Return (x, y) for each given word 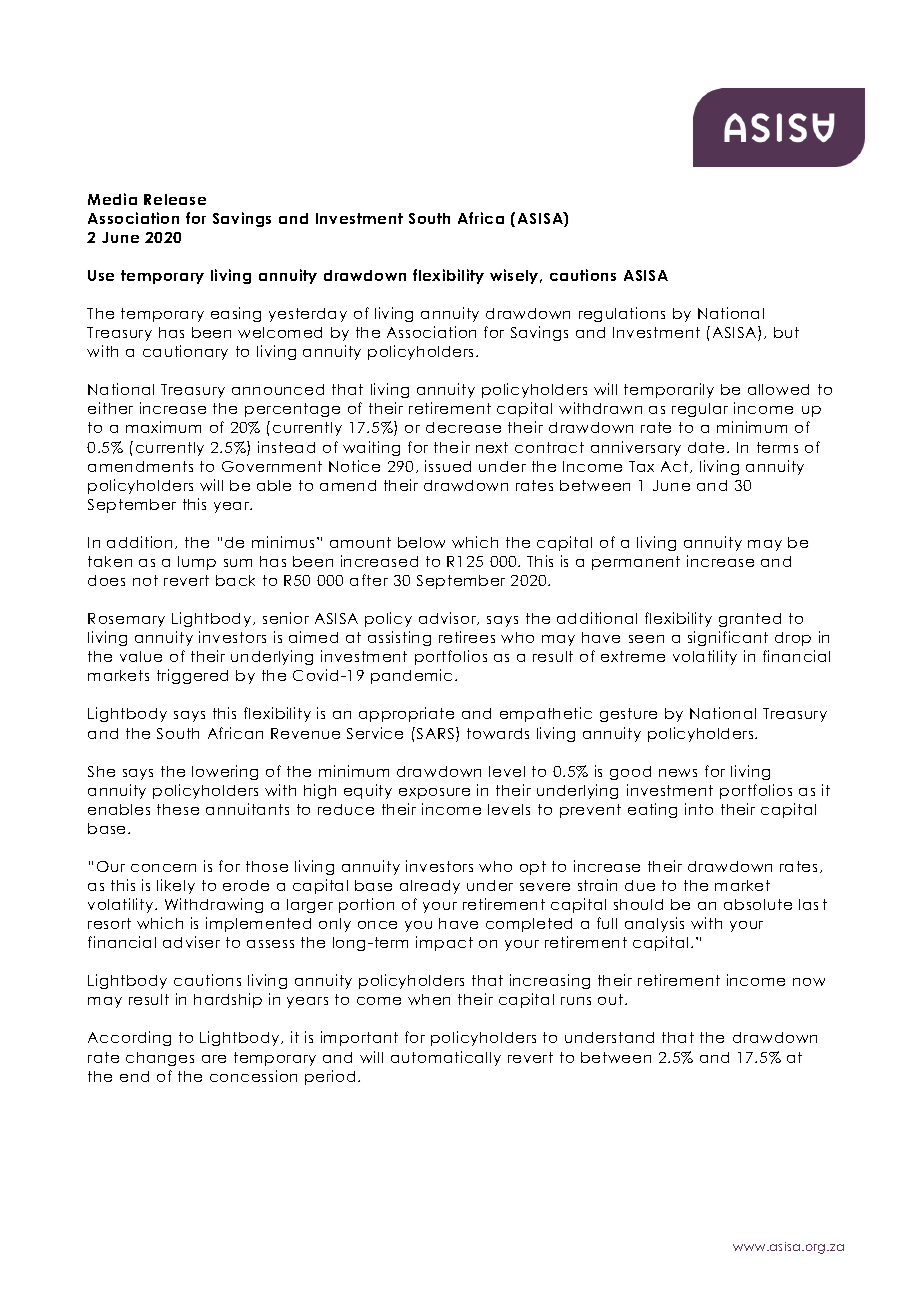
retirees (467, 637)
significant (728, 638)
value (141, 656)
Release (175, 199)
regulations (622, 314)
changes (160, 1059)
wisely (515, 276)
